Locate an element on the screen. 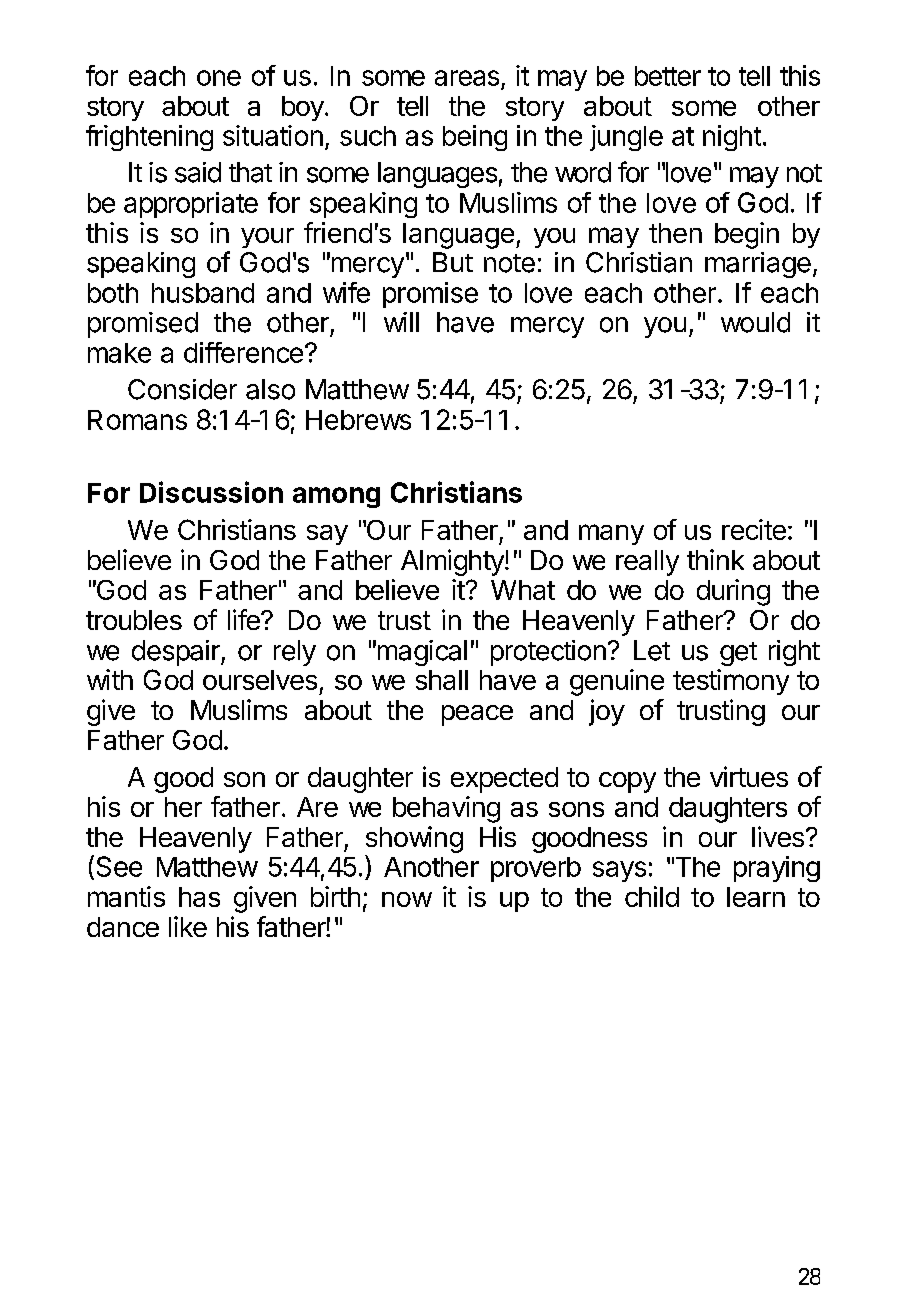 The image size is (908, 1316). one is located at coordinates (219, 78).
